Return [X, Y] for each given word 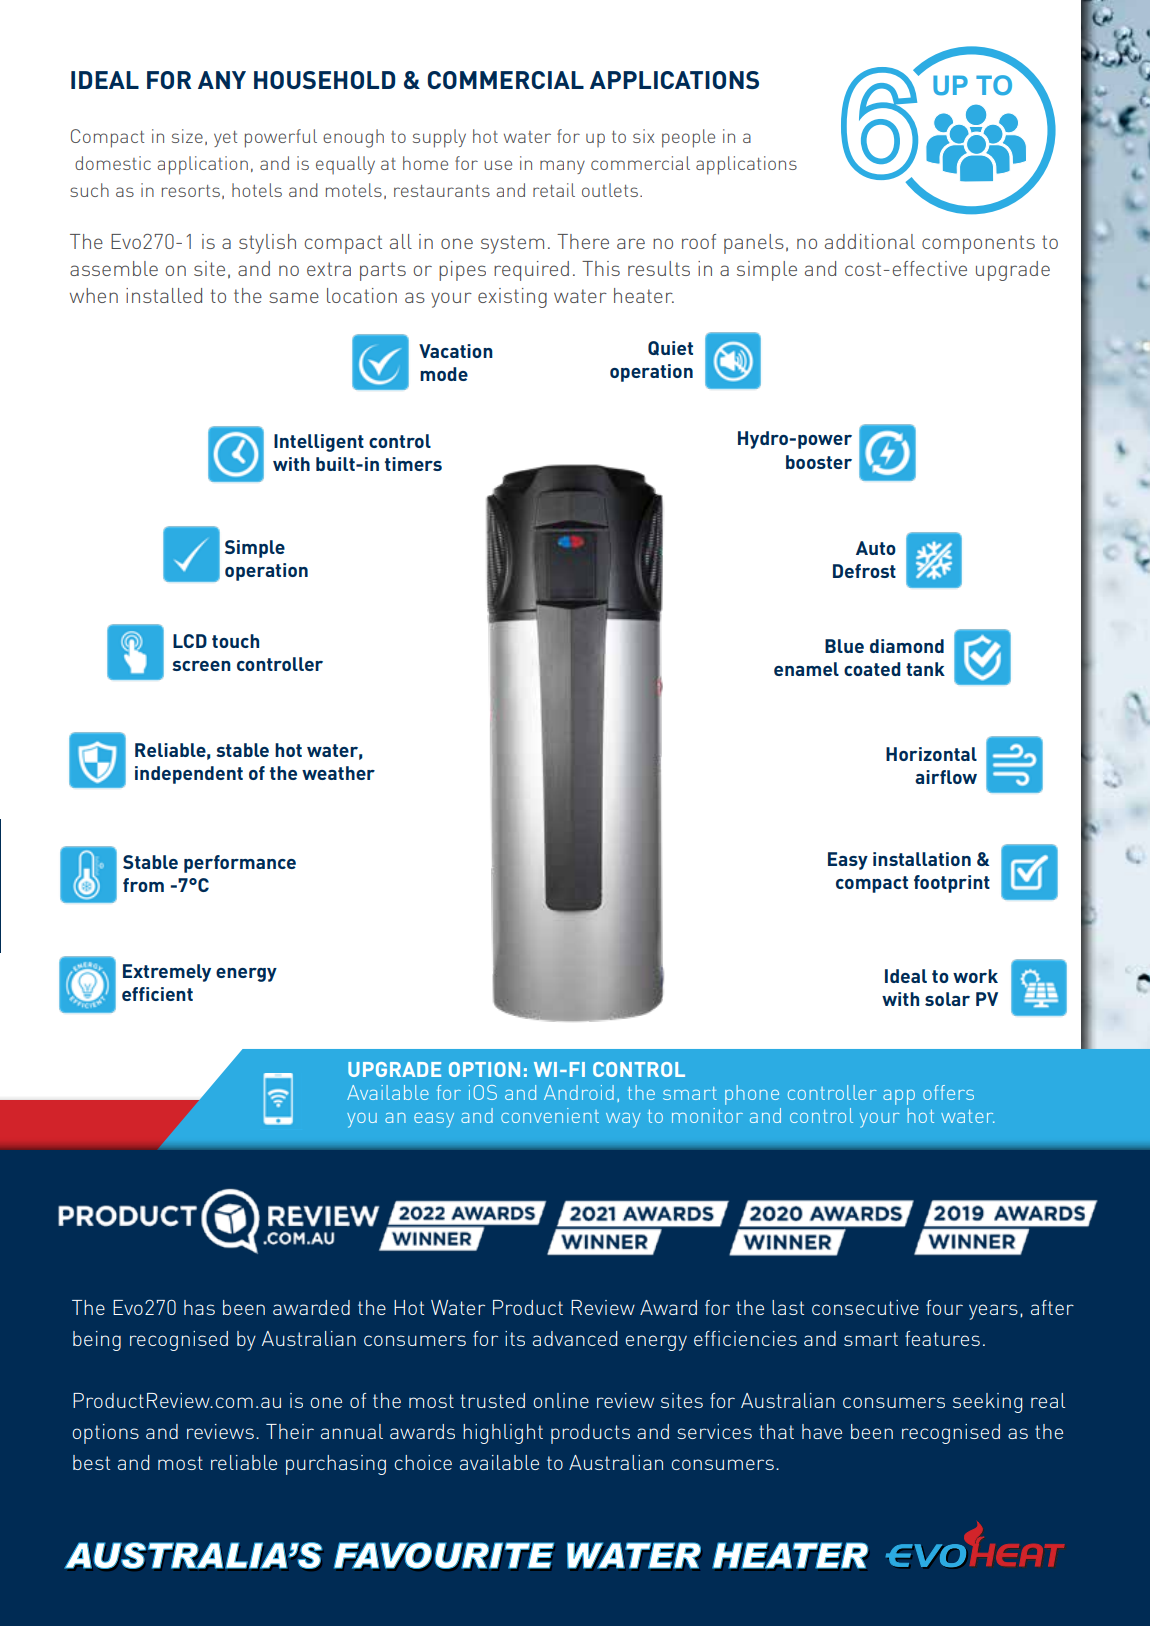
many [562, 167]
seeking [988, 1403]
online [561, 1400]
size [187, 136]
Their [290, 1431]
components [978, 244]
